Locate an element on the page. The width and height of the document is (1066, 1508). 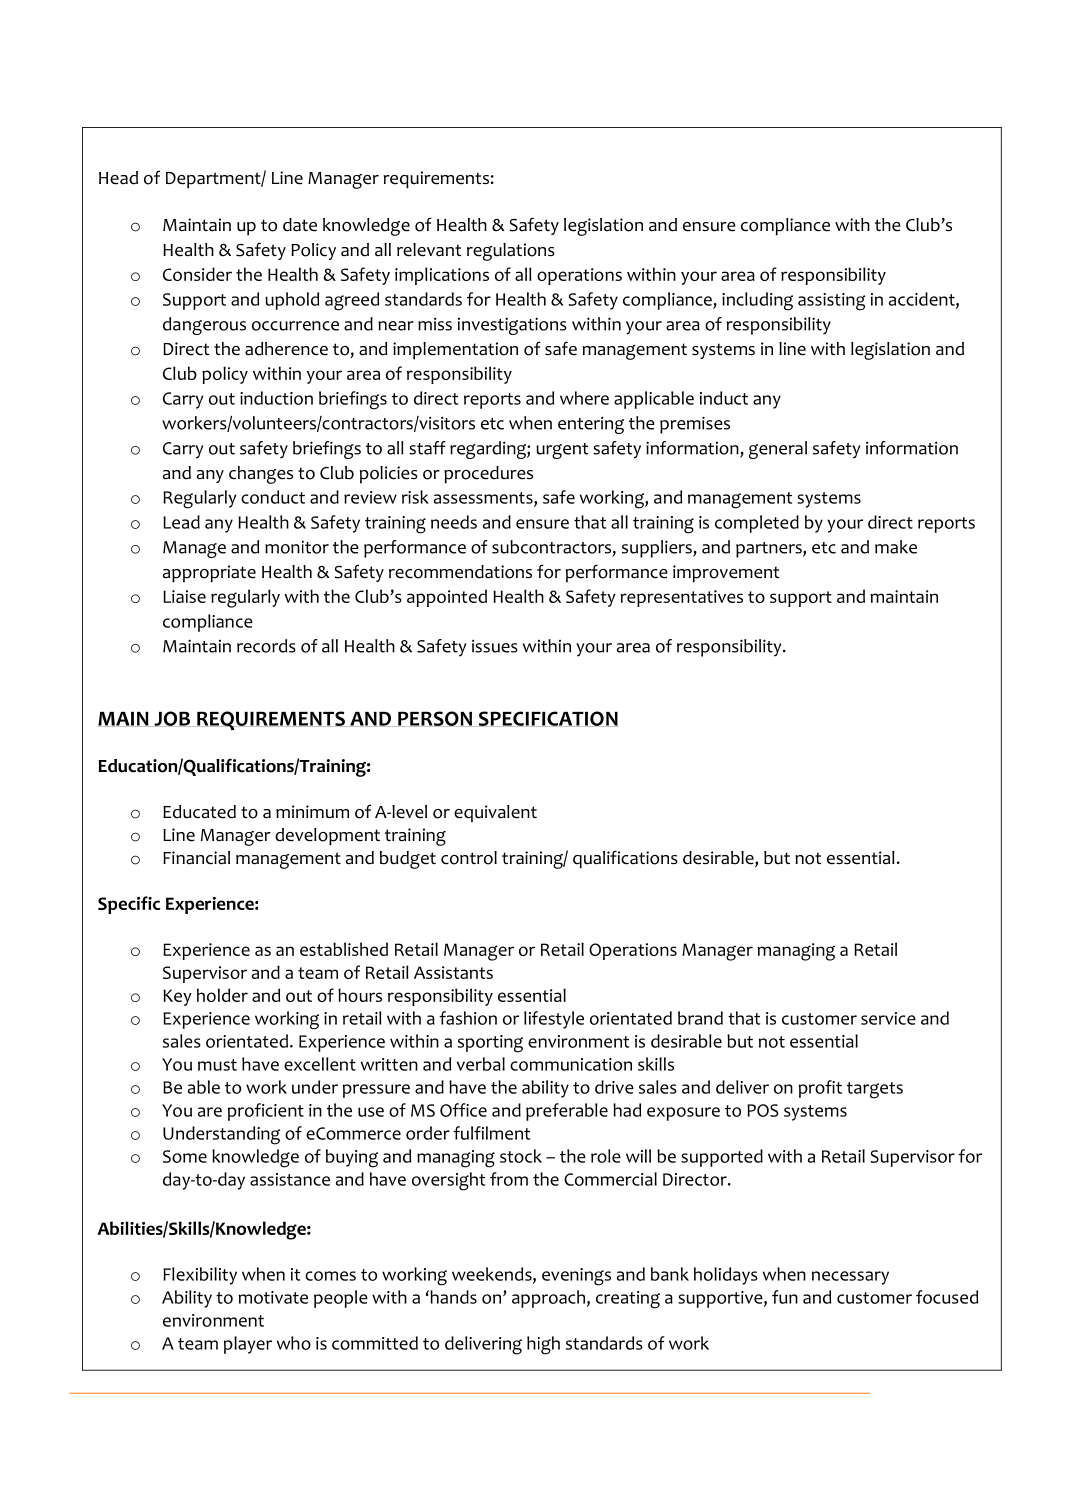
approach is located at coordinates (548, 1299).
